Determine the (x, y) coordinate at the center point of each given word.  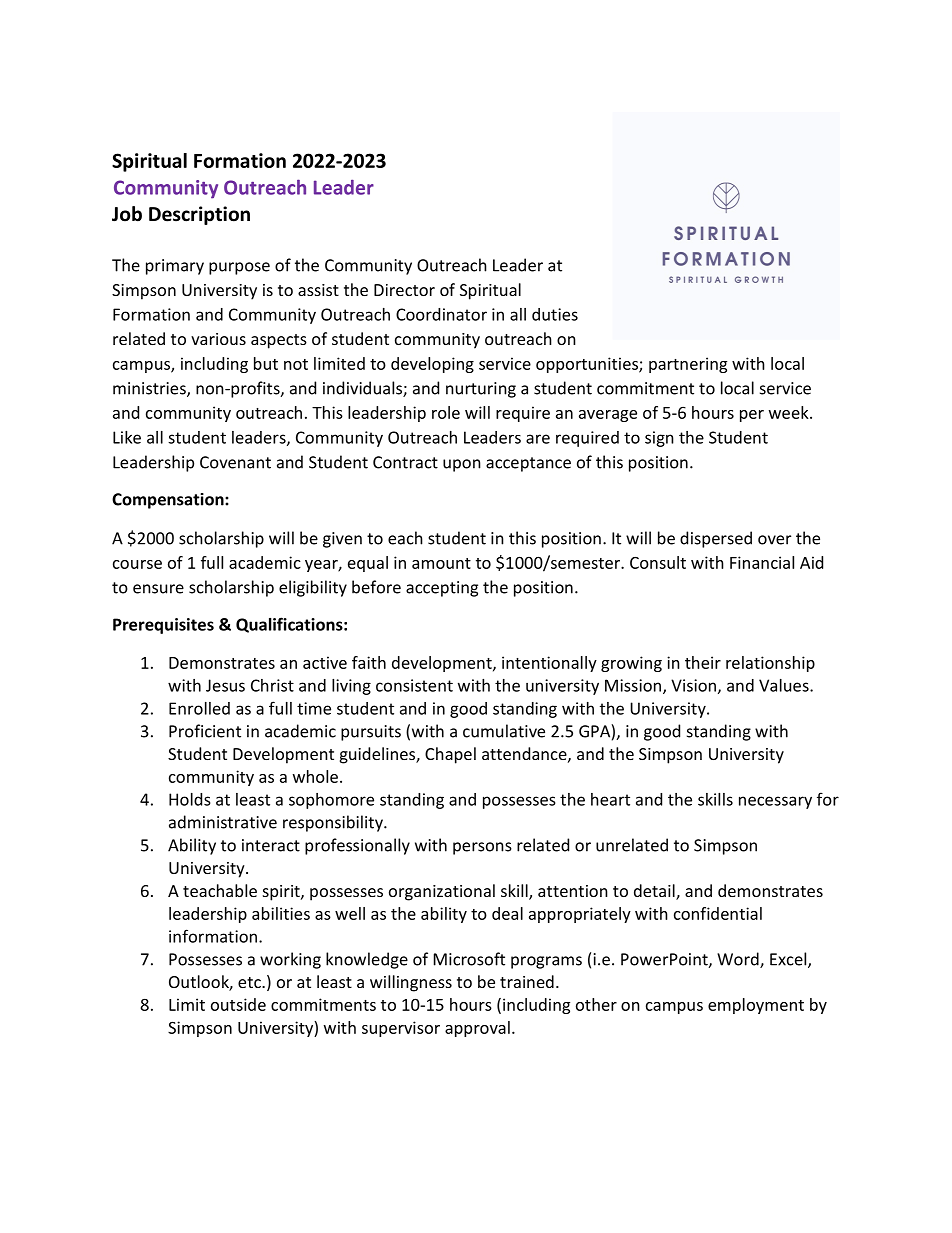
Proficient (205, 731)
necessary (775, 802)
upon (462, 465)
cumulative (504, 731)
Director (404, 290)
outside (238, 1004)
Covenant (235, 462)
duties (555, 314)
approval (477, 1029)
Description (199, 215)
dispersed (716, 539)
